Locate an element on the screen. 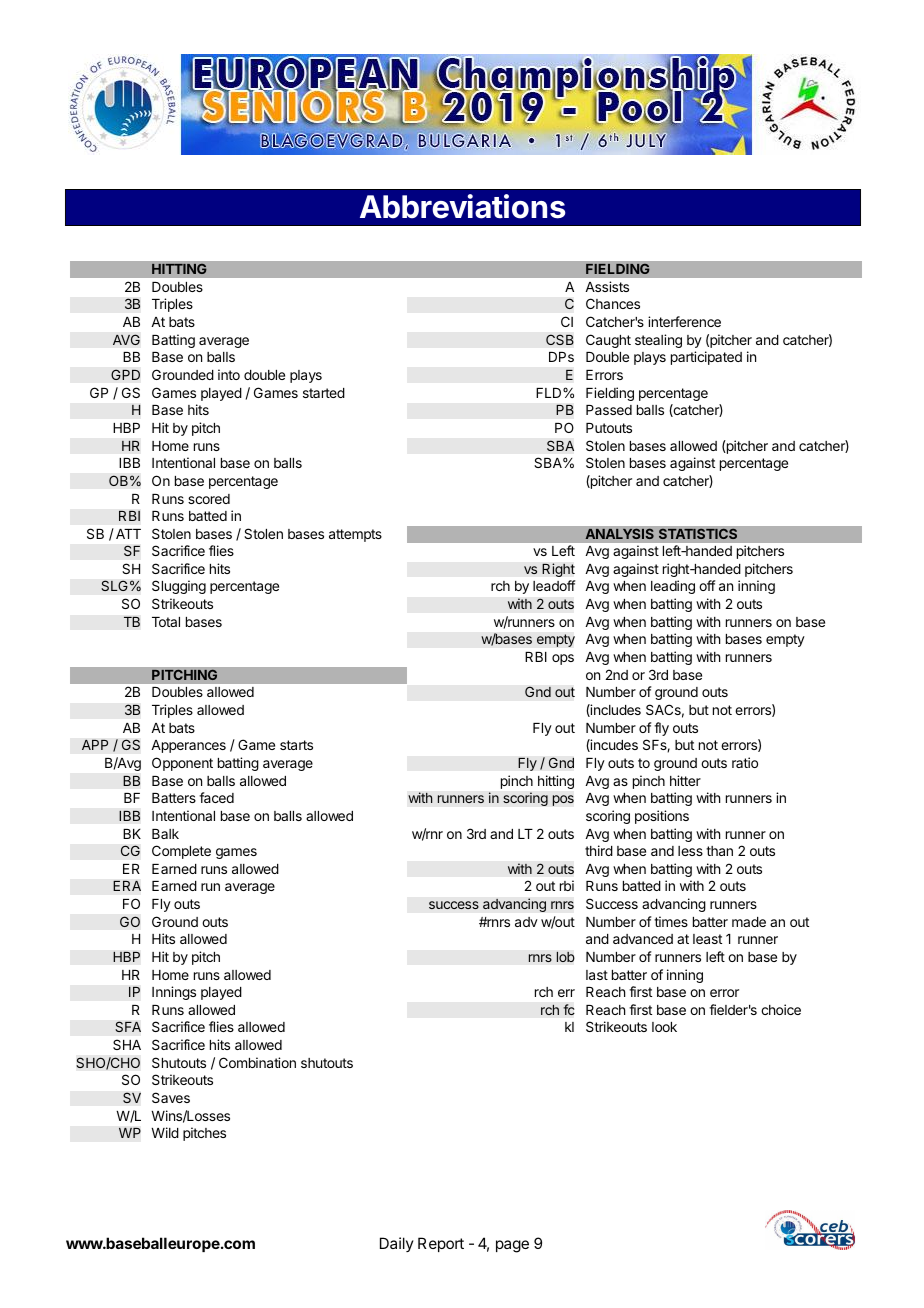  interference is located at coordinates (684, 321).
